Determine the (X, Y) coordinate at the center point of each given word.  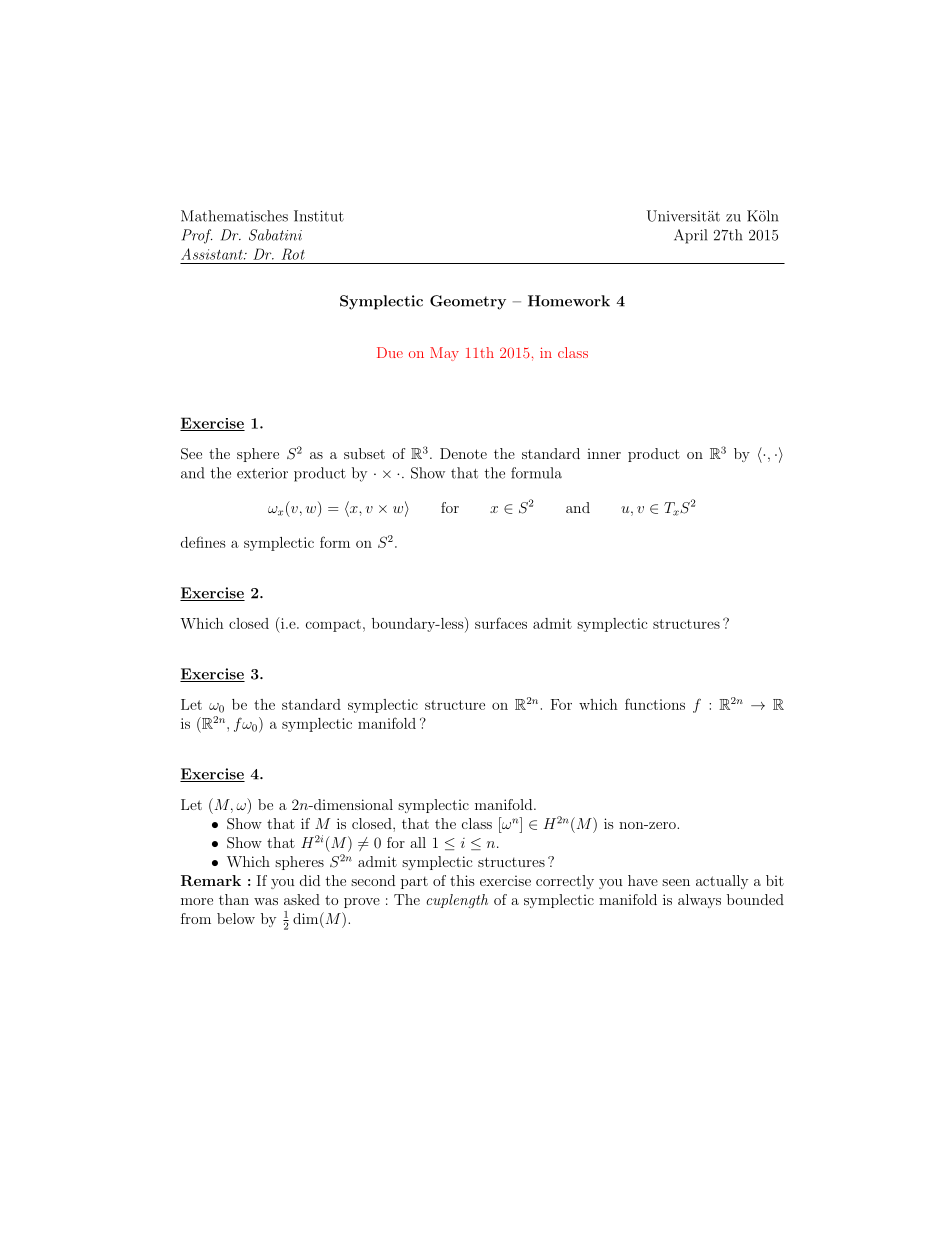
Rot (293, 254)
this (462, 880)
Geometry (468, 302)
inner (604, 453)
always (699, 901)
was (266, 901)
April (690, 236)
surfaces (501, 623)
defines (203, 542)
